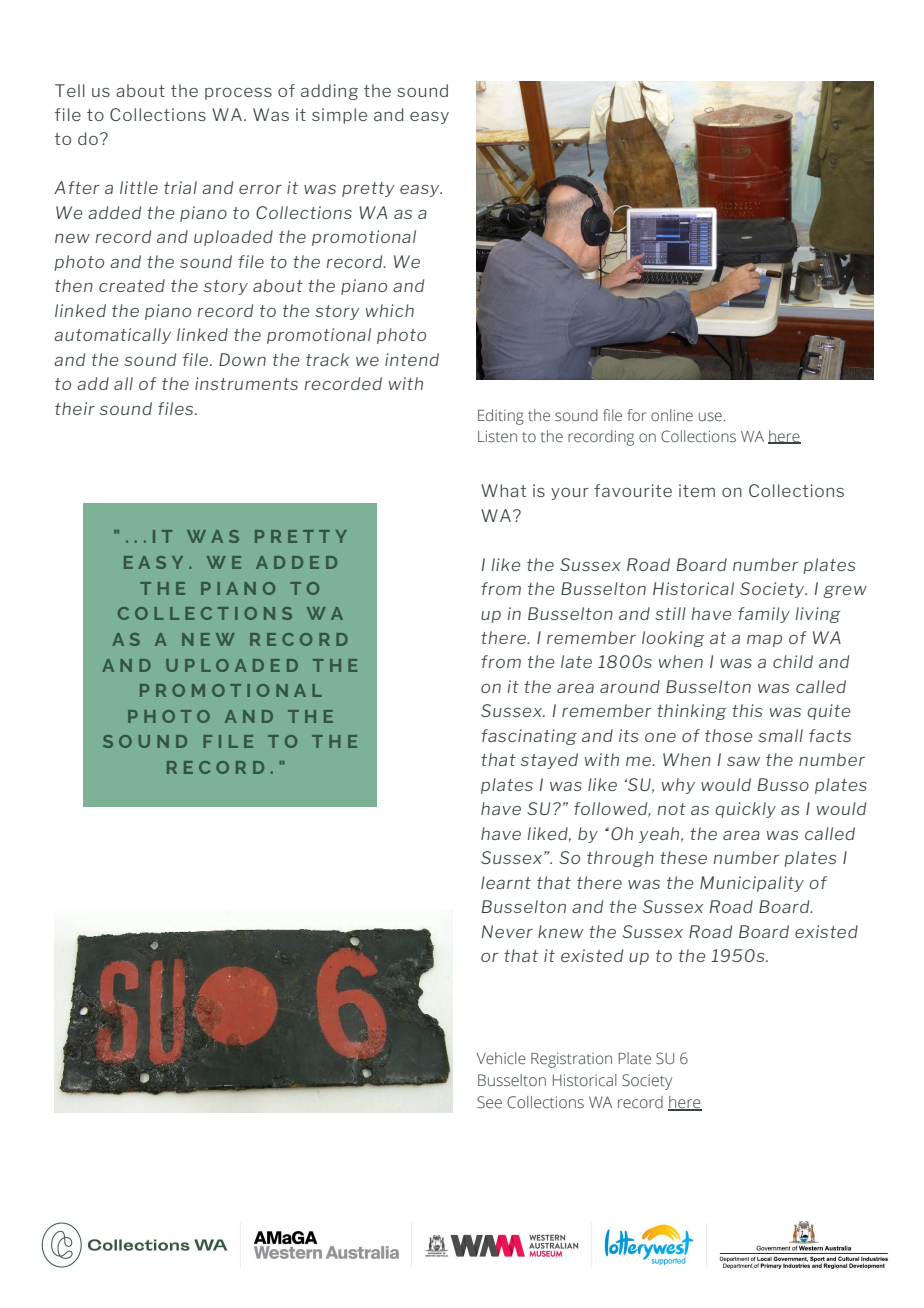 Image resolution: width=924 pixels, height=1308 pixels. Describe the element at coordinates (549, 761) in the document. I see `stayed` at that location.
